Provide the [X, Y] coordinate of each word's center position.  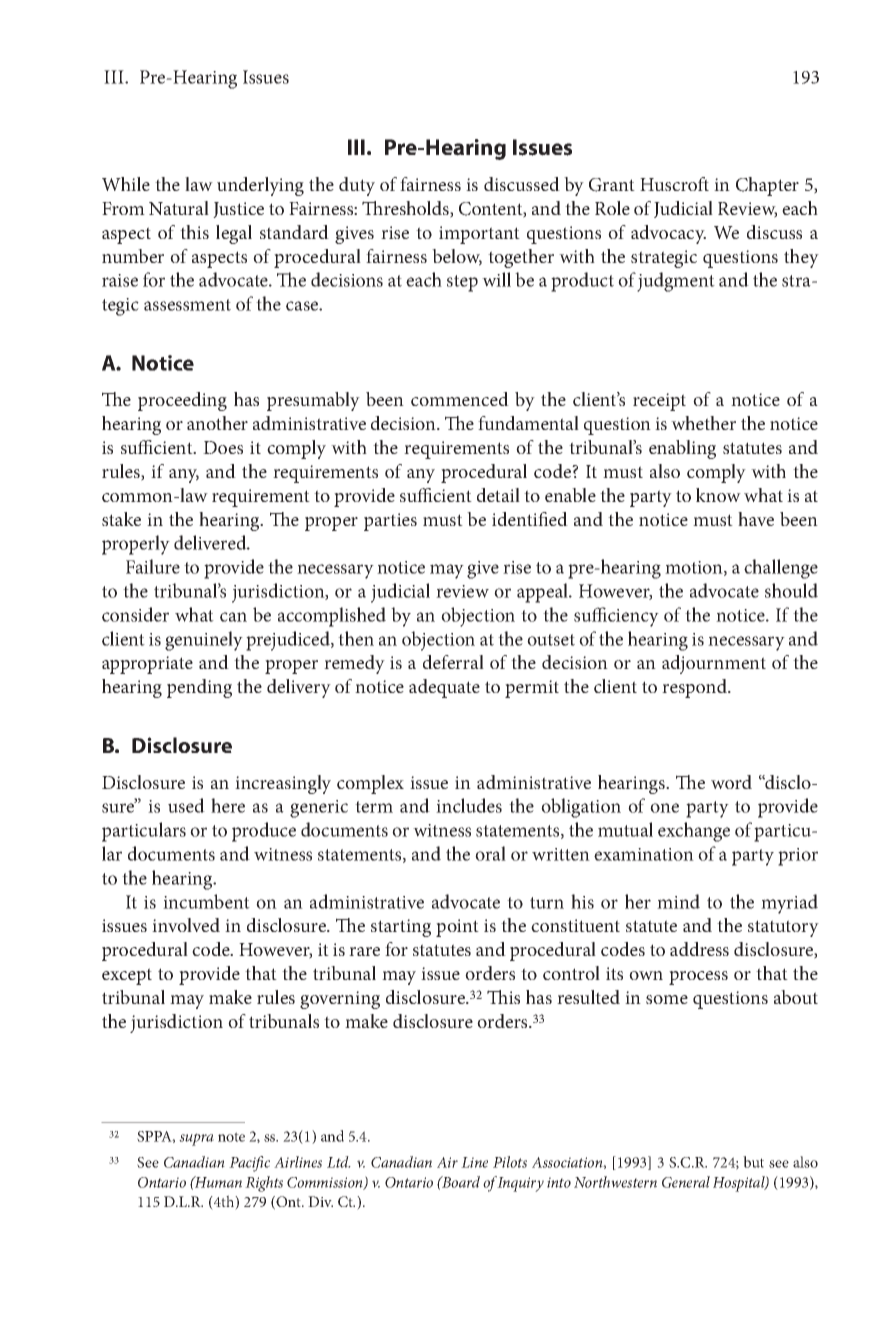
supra [196, 1139]
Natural [179, 208]
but [753, 1162]
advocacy [668, 234]
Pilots [510, 1162]
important [479, 235]
